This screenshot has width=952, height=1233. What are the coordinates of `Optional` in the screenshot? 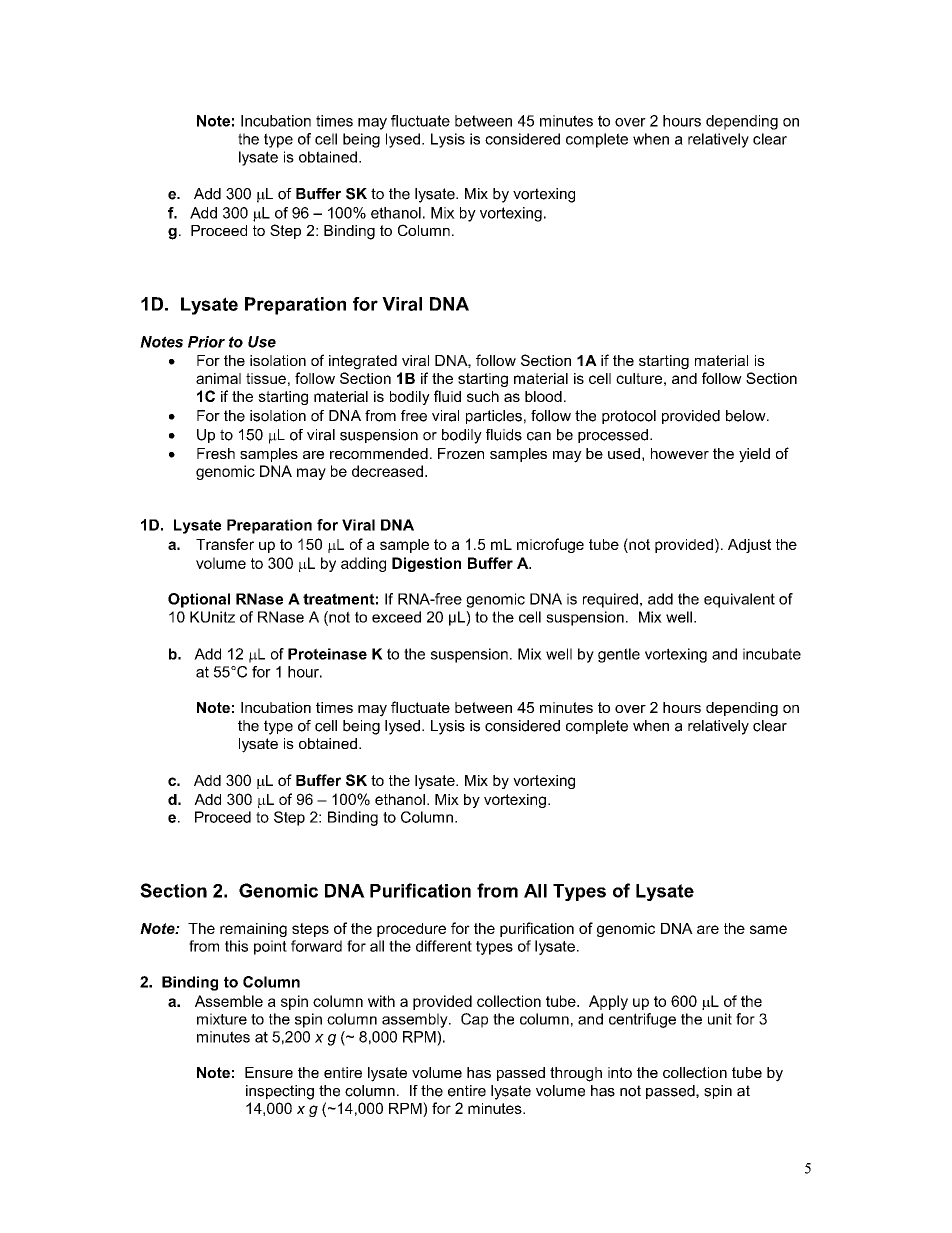 It's located at (199, 600).
